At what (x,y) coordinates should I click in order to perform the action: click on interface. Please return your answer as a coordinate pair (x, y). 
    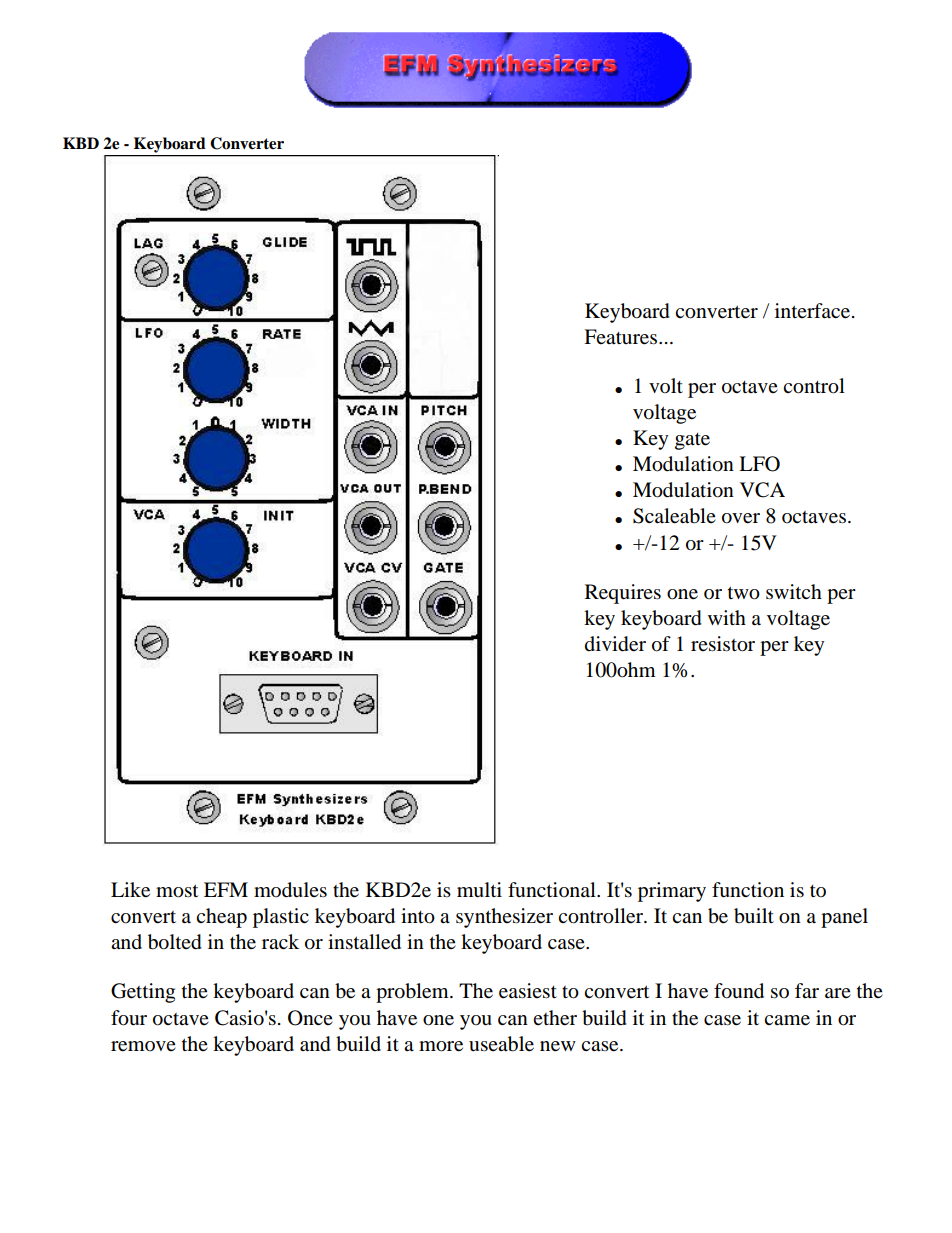
    Looking at the image, I should click on (812, 311).
